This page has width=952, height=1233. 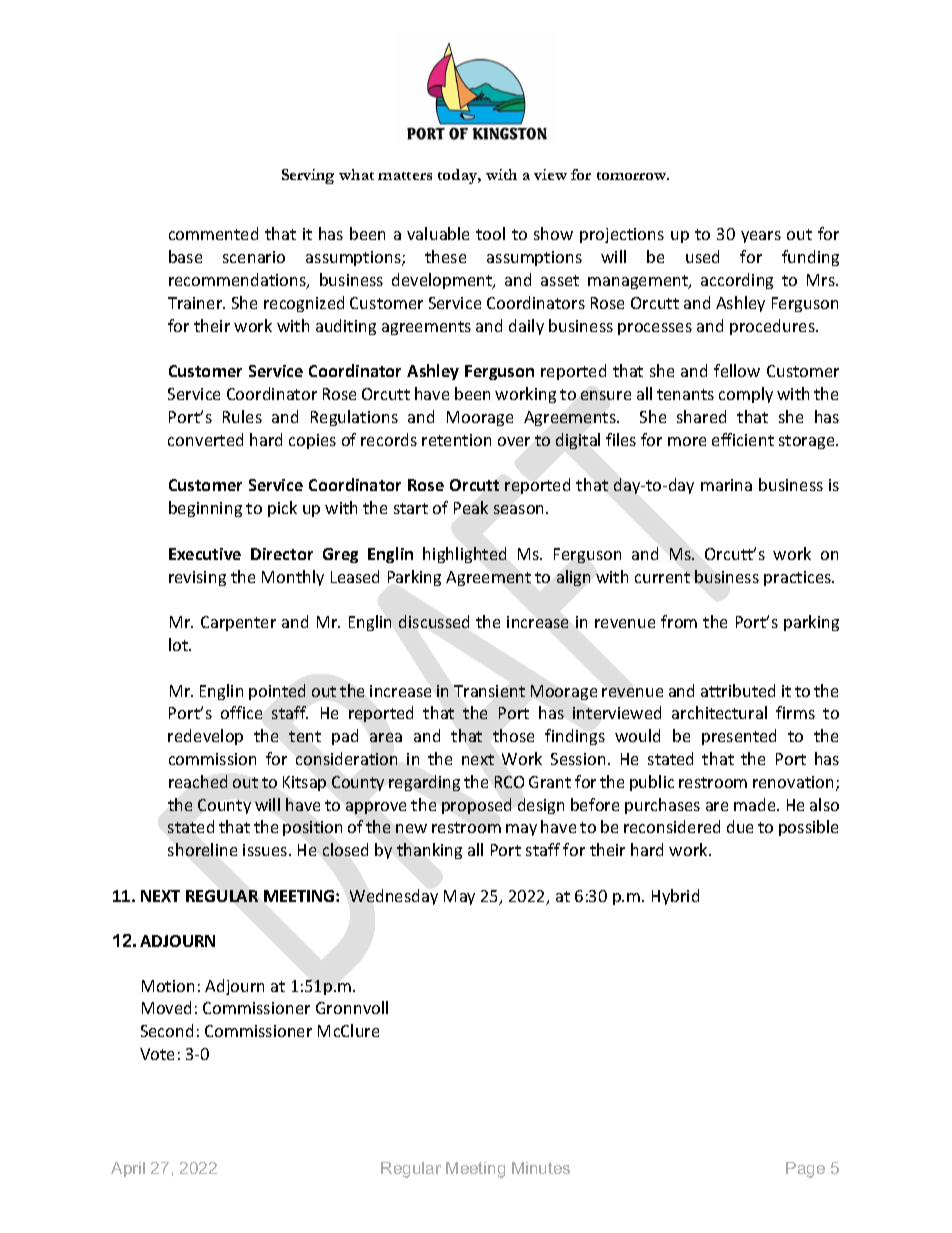 I want to click on Minutes, so click(x=541, y=1168).
